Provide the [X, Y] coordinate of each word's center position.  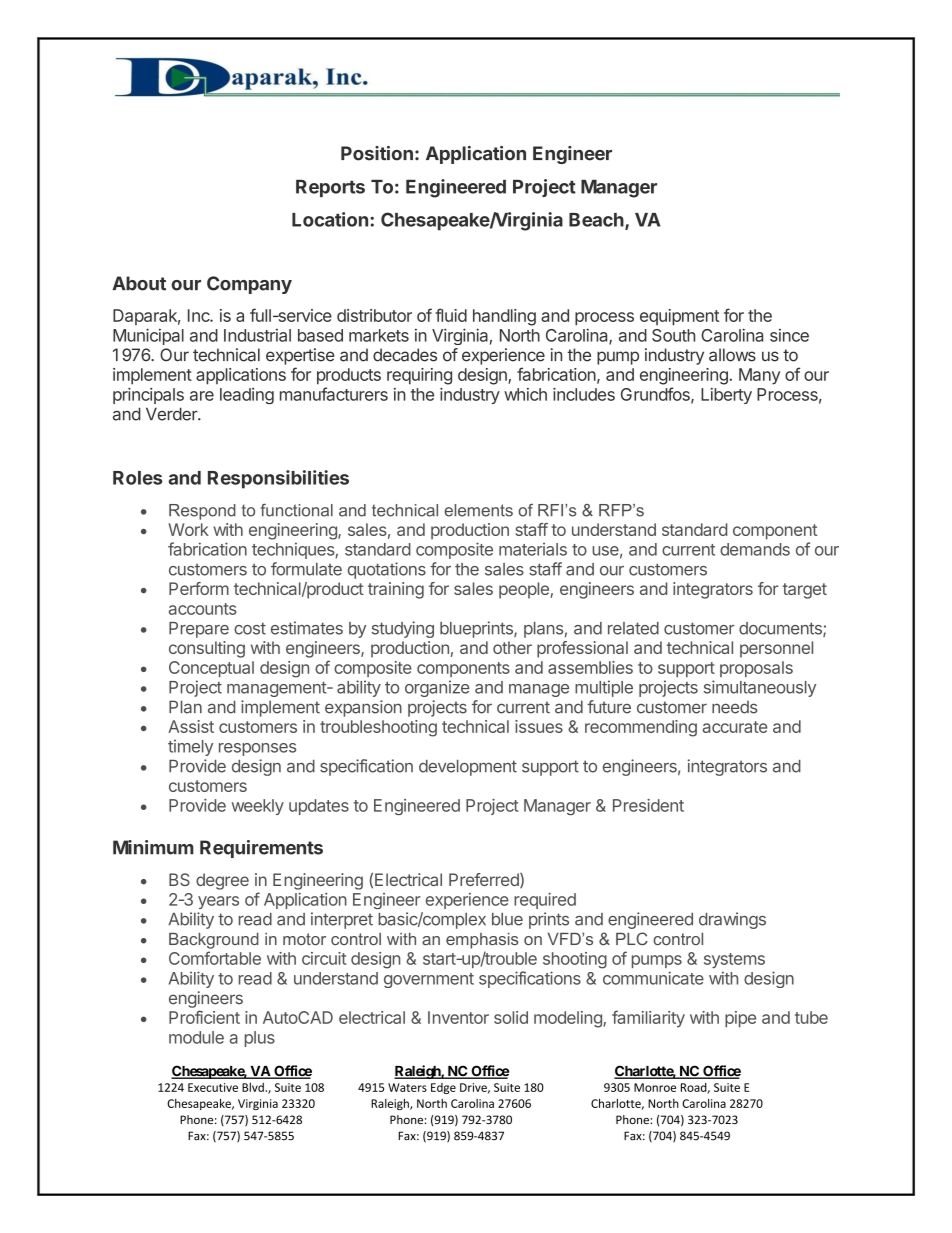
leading [247, 396]
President [648, 805]
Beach [597, 221]
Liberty [726, 396]
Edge [443, 1088]
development [468, 768]
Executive [213, 1087]
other [512, 647]
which [525, 394]
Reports [330, 188]
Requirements [261, 849]
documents [781, 629]
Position [377, 153]
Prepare [199, 630]
